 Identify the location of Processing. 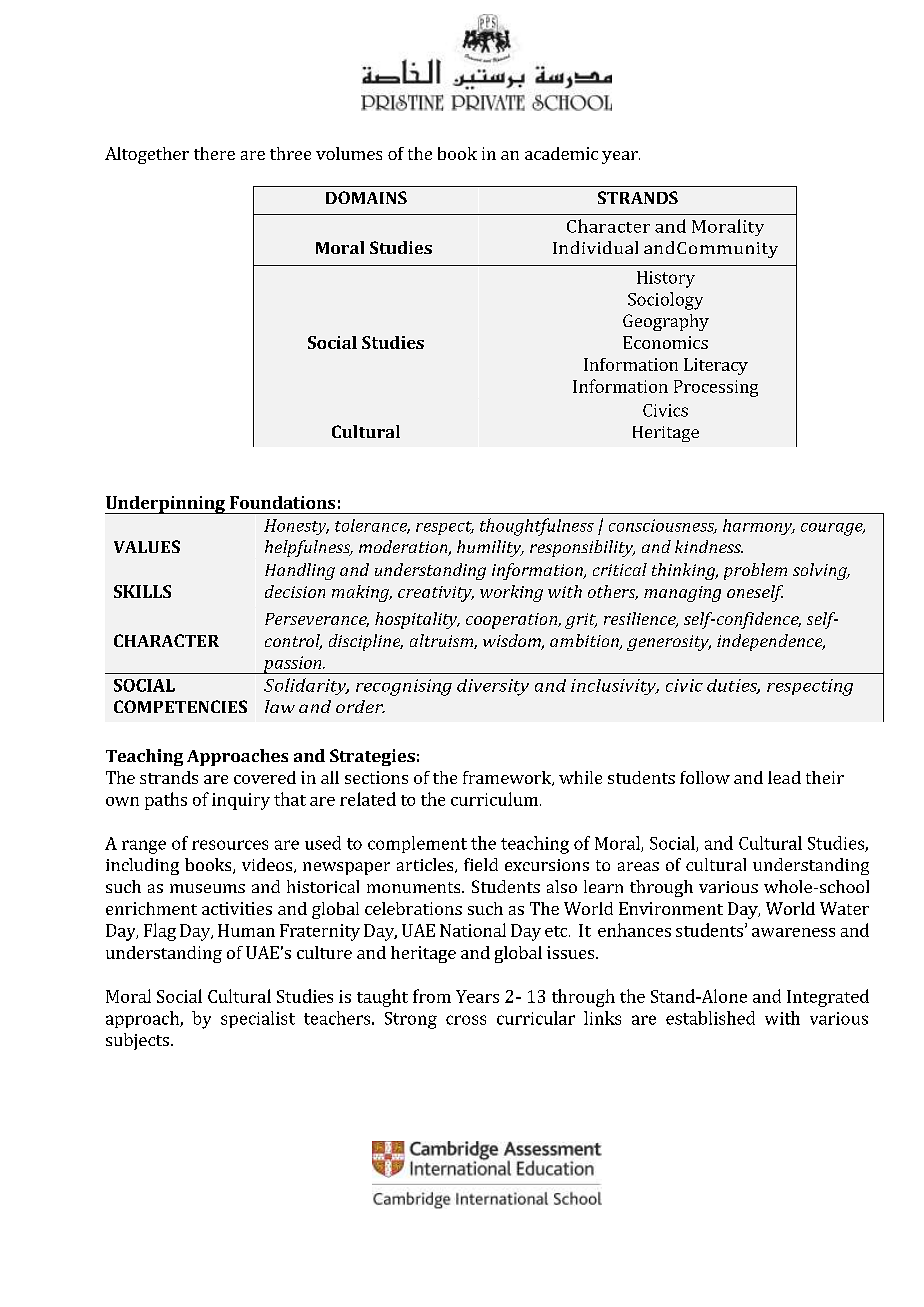
(716, 388).
